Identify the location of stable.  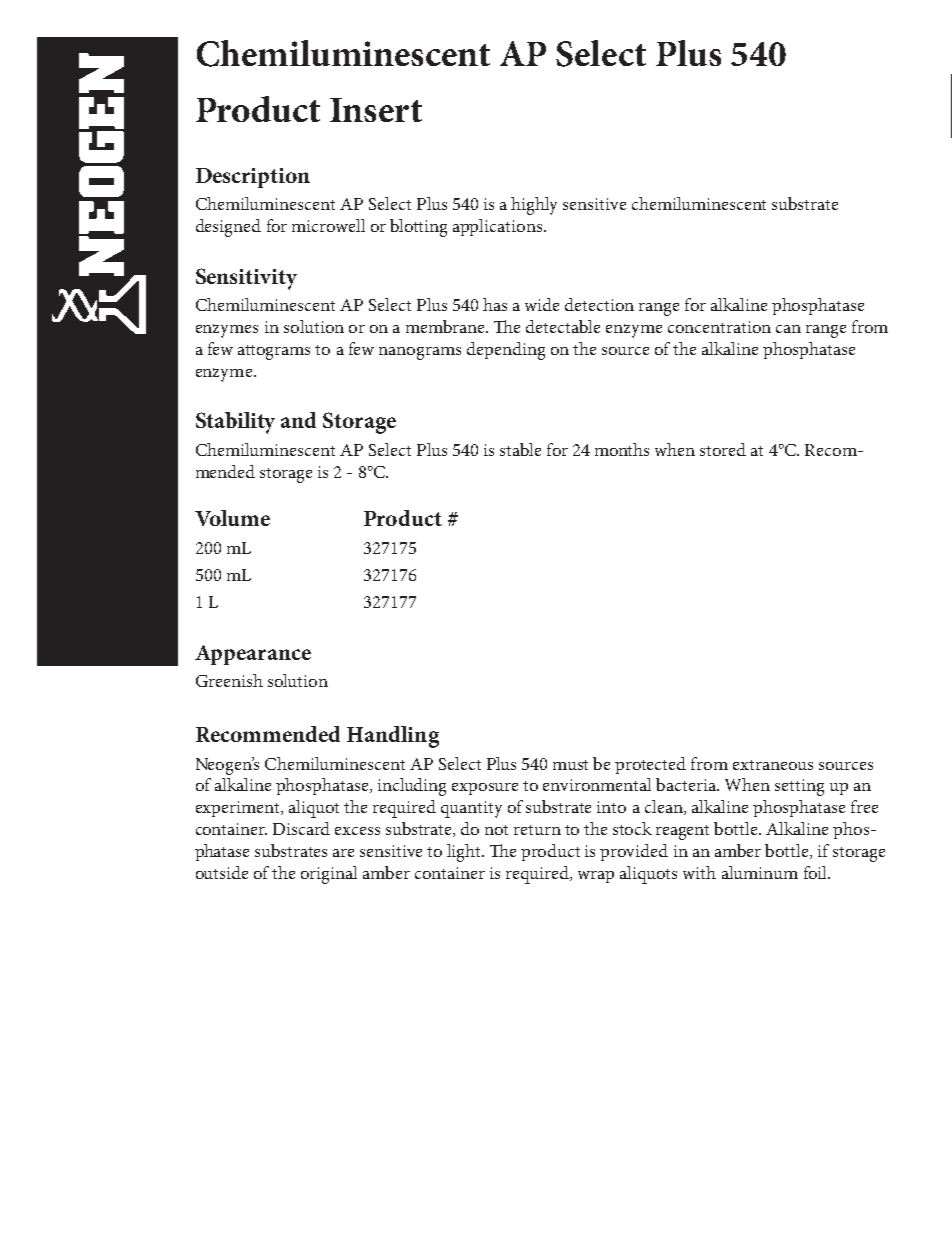
(520, 449).
